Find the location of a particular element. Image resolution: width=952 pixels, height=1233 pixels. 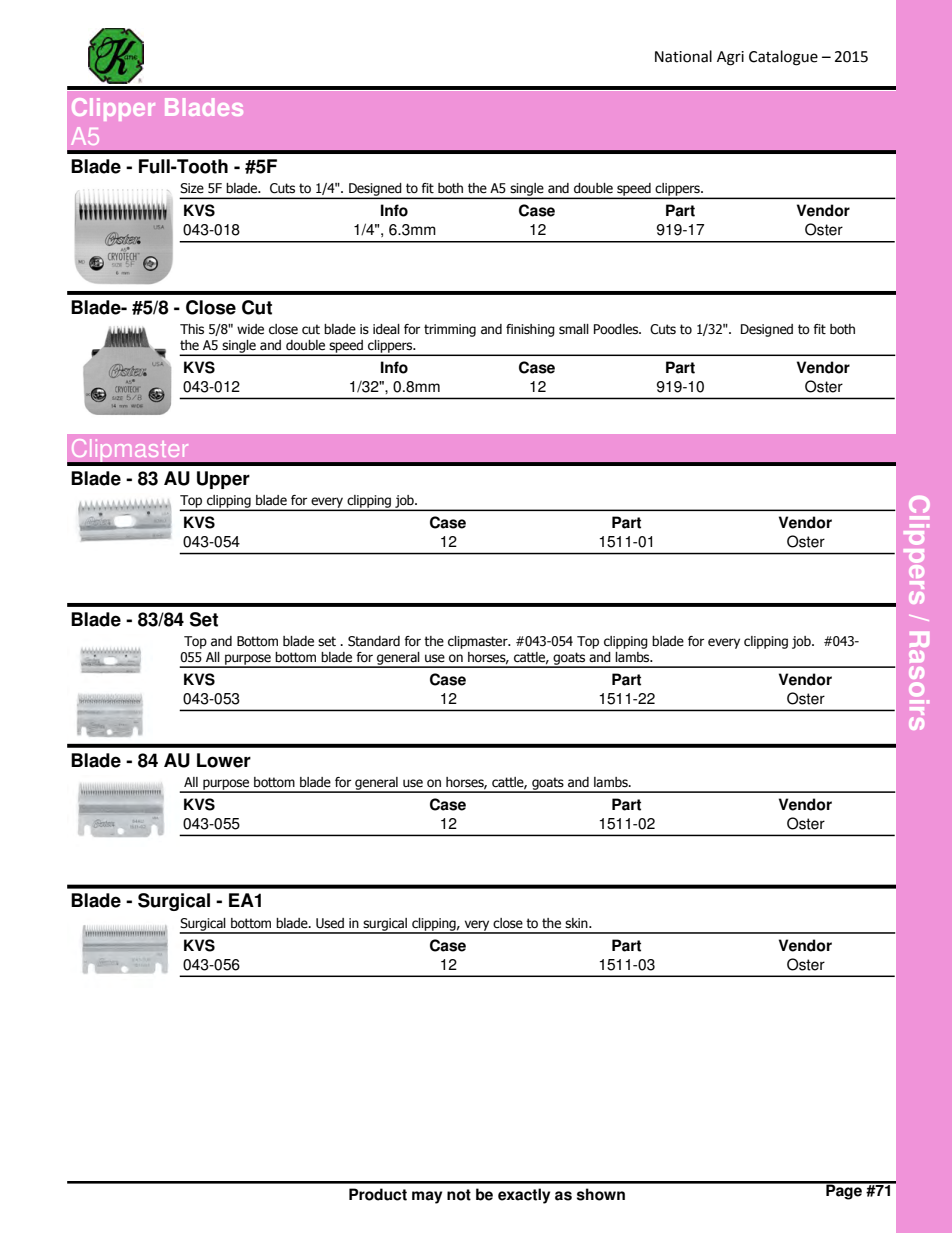

Lower is located at coordinates (224, 760).
